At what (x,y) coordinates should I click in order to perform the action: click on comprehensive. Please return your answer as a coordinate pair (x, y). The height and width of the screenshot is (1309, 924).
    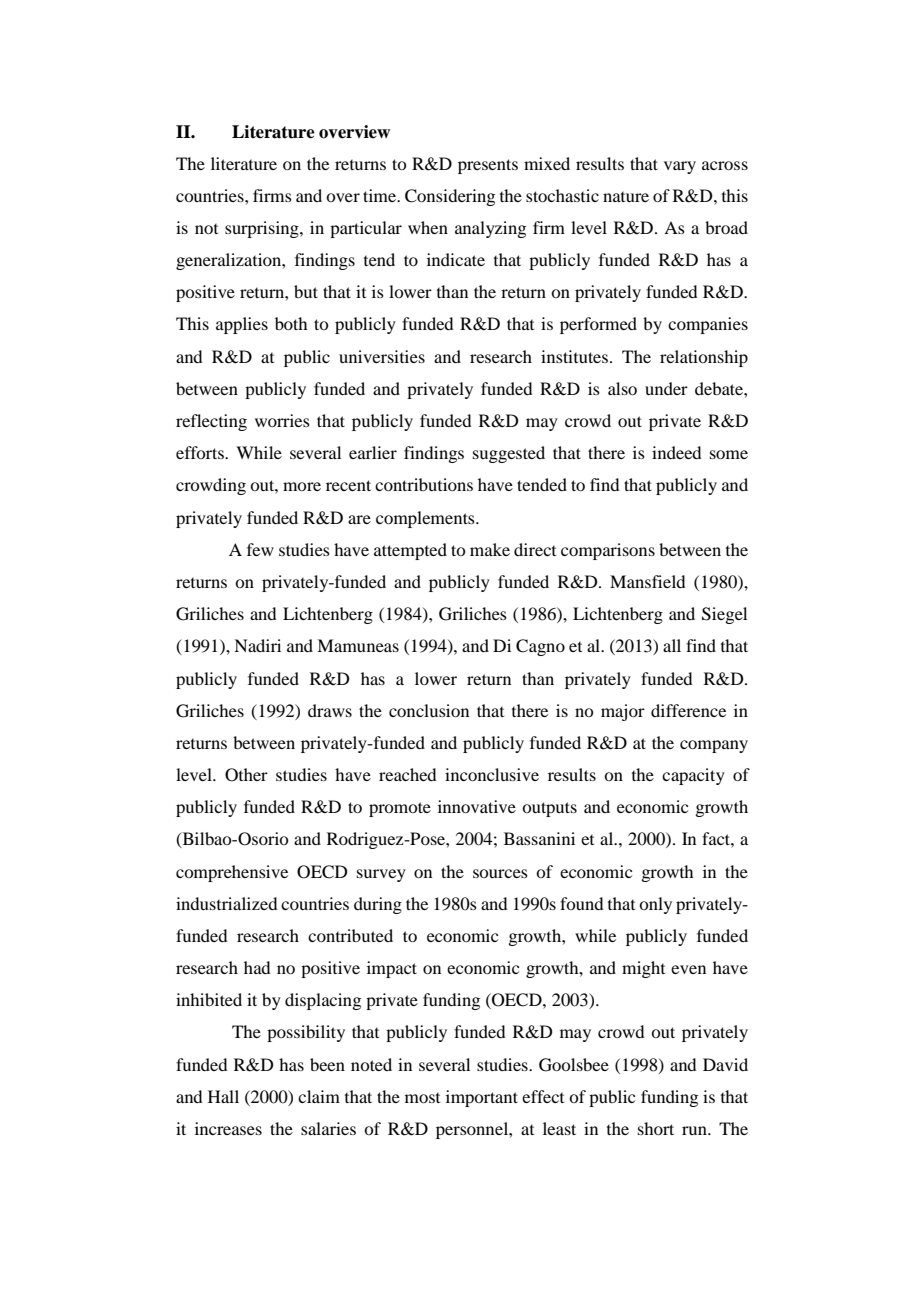
    Looking at the image, I should click on (232, 873).
